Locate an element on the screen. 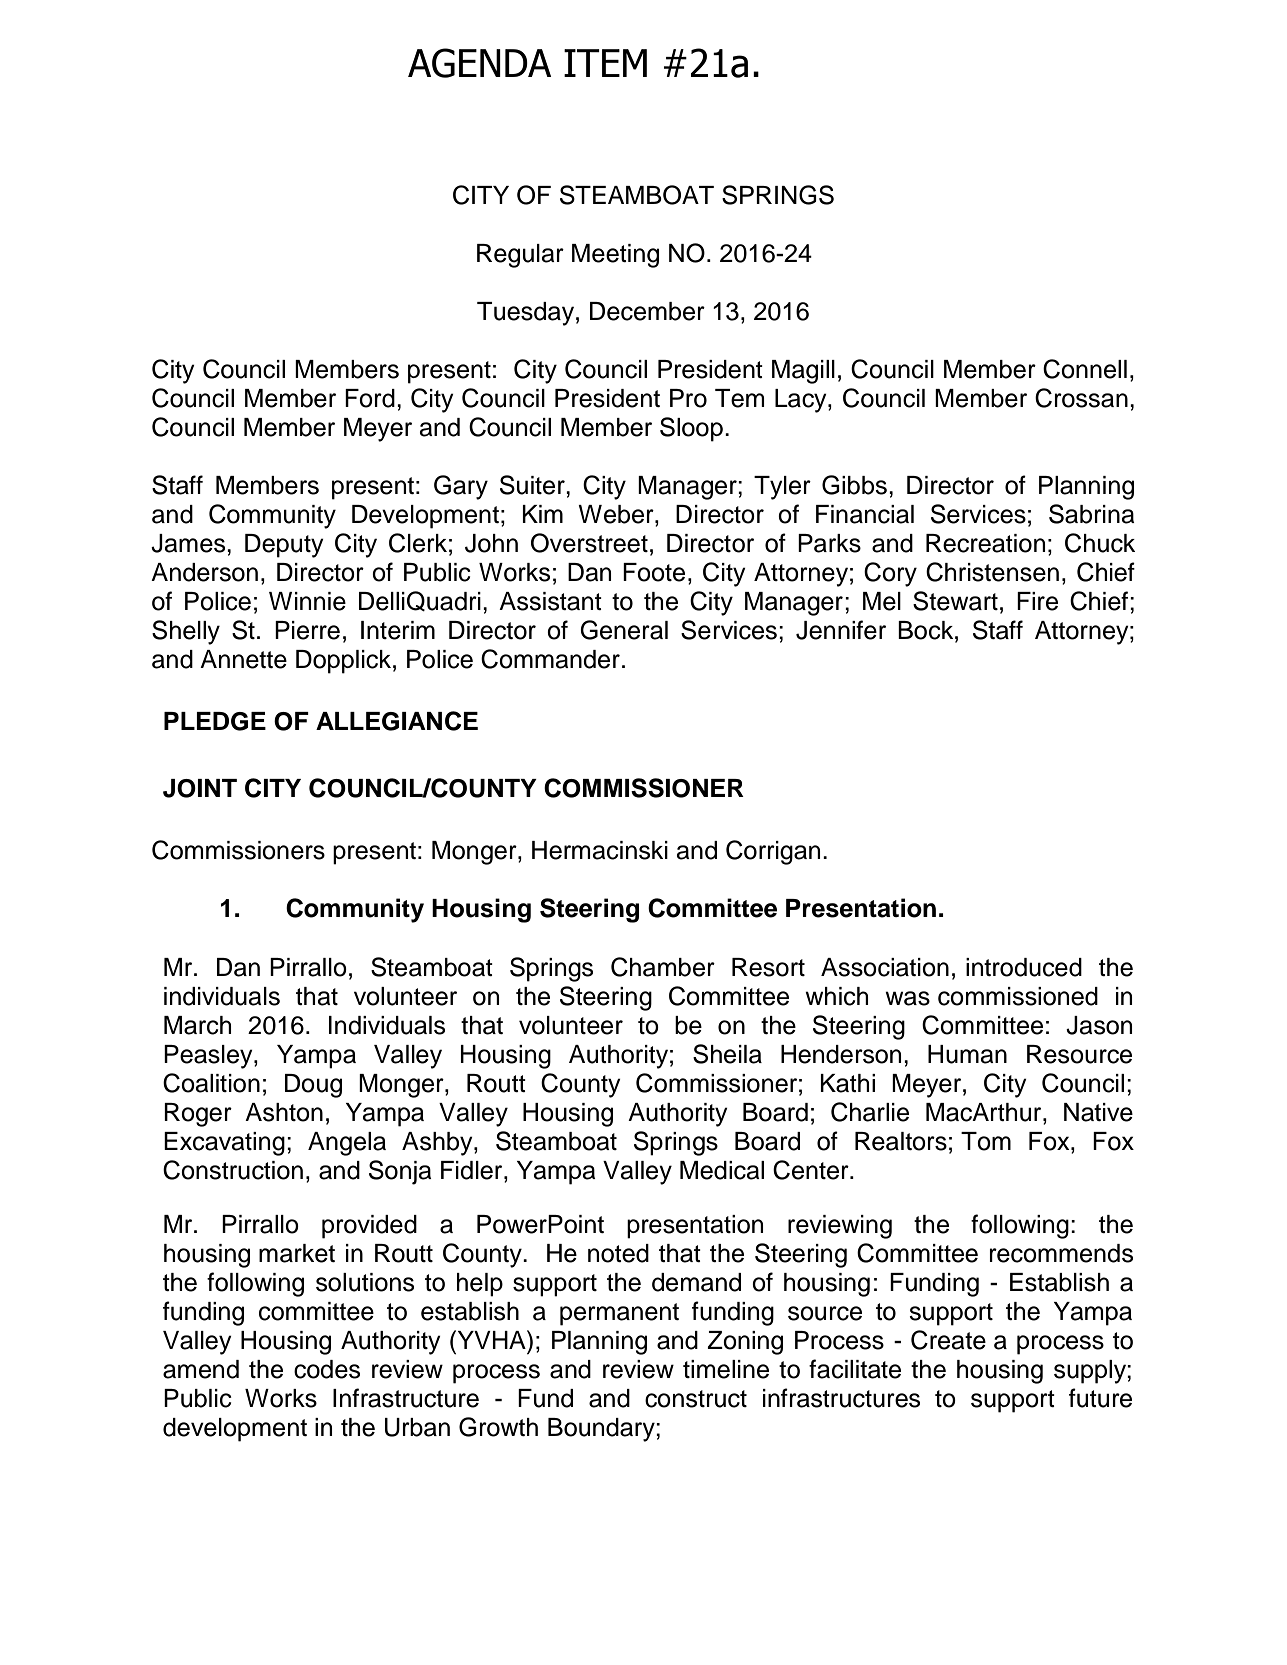  PLEDGE is located at coordinates (215, 721).
